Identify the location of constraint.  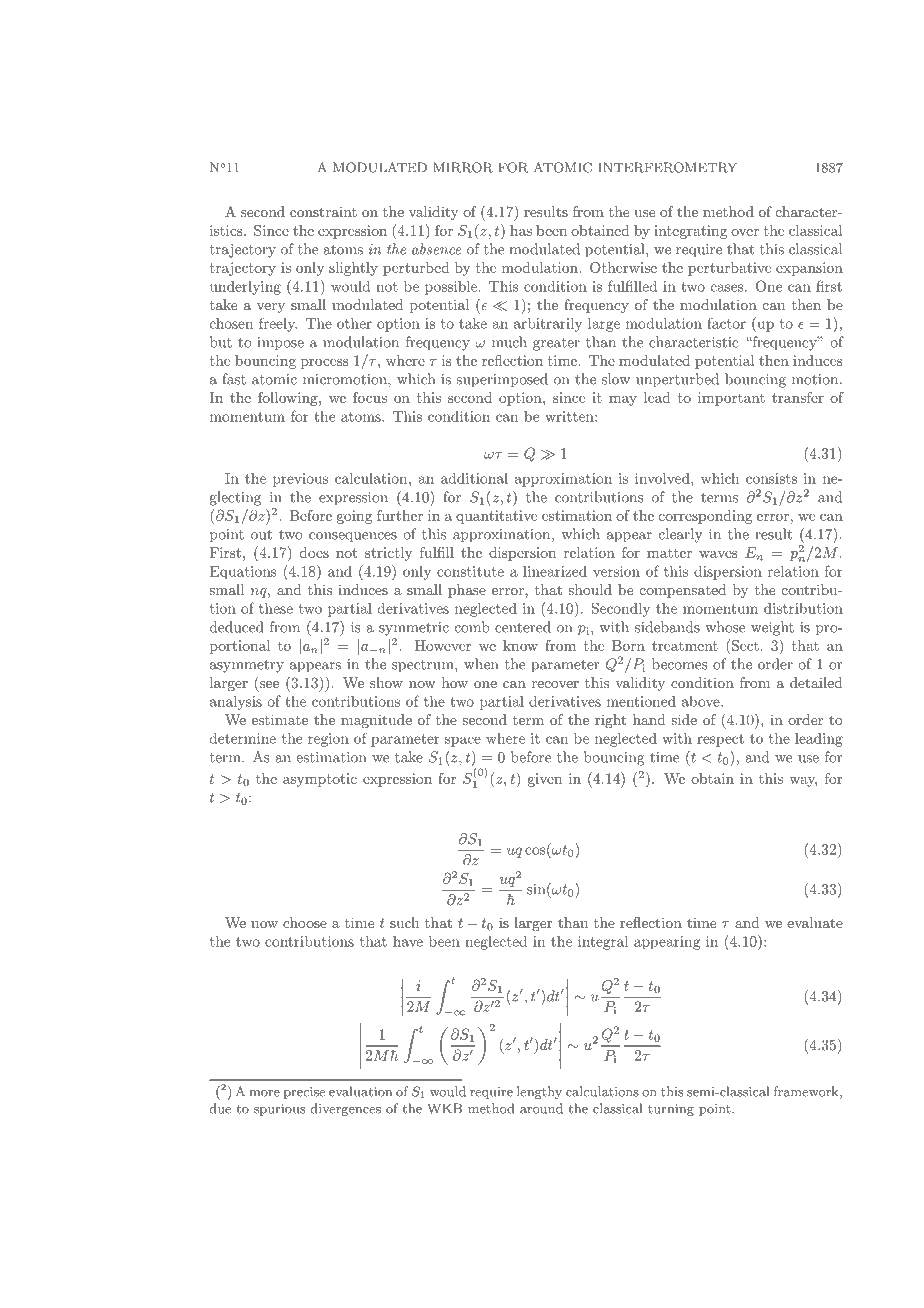
(323, 212).
